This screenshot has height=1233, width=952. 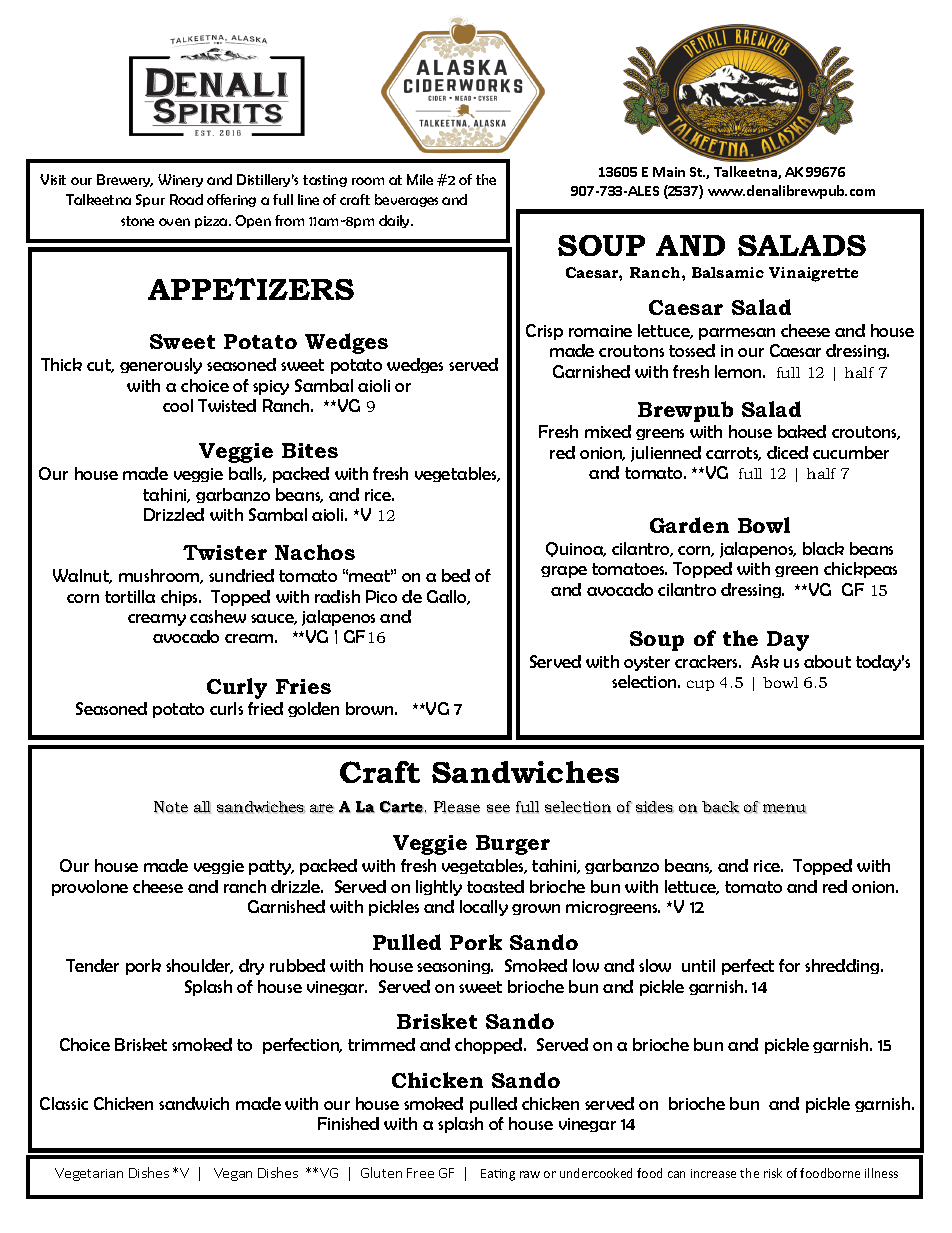 What do you see at coordinates (713, 1173) in the screenshot?
I see `increase` at bounding box center [713, 1173].
